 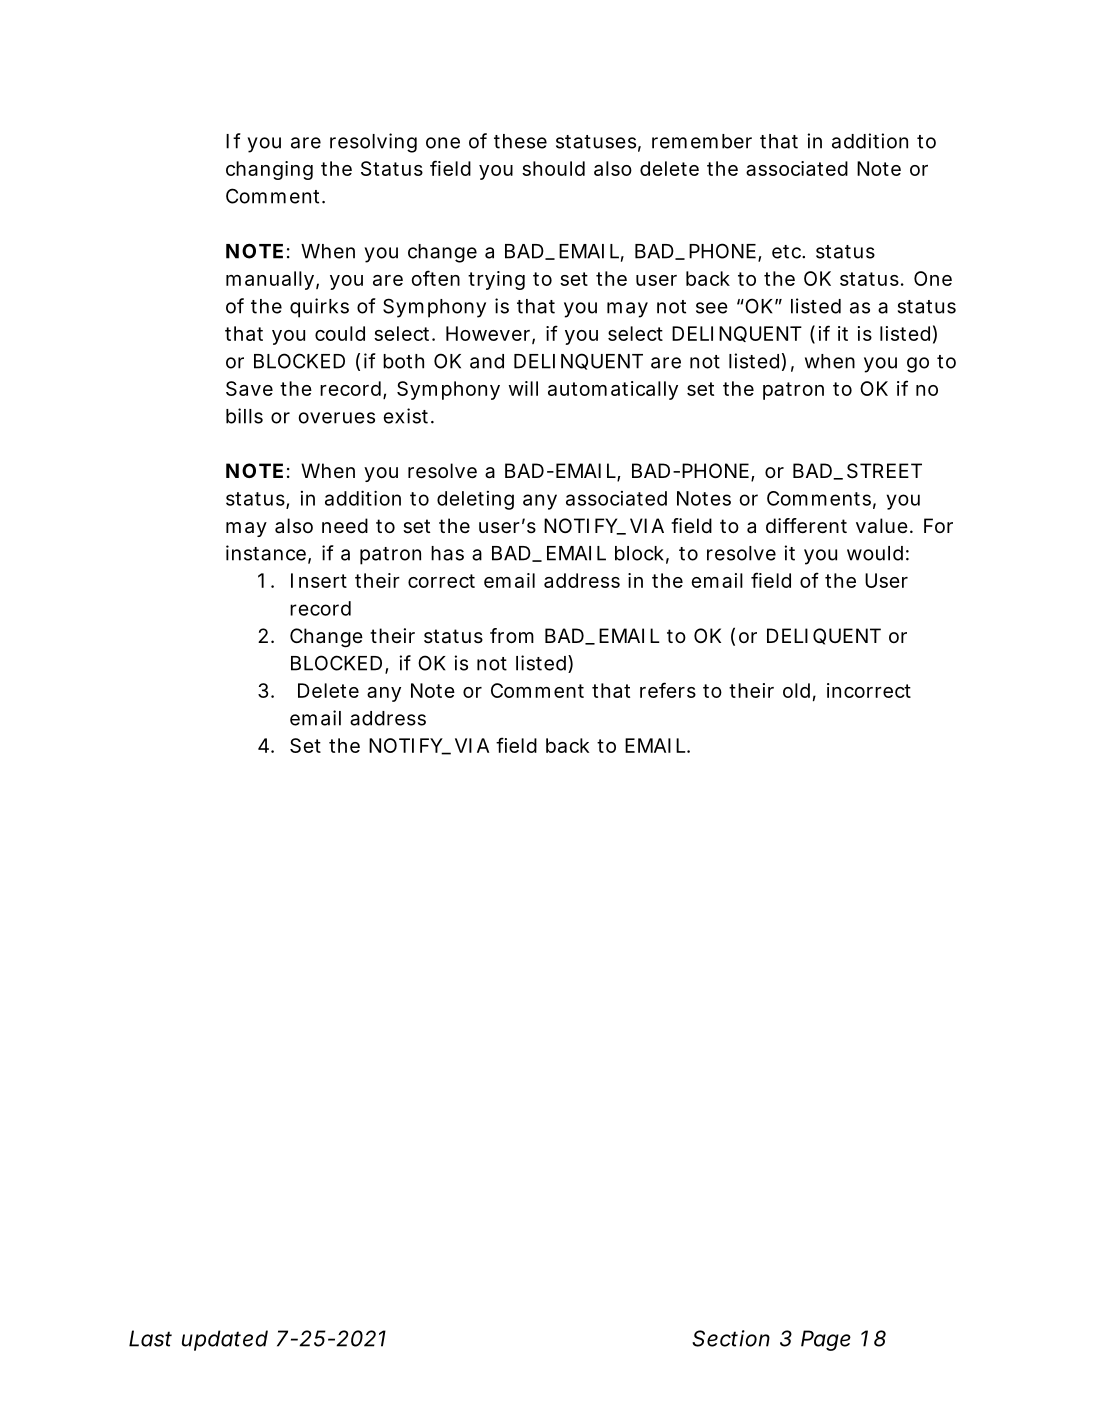 I want to click on changing, so click(x=269, y=170).
